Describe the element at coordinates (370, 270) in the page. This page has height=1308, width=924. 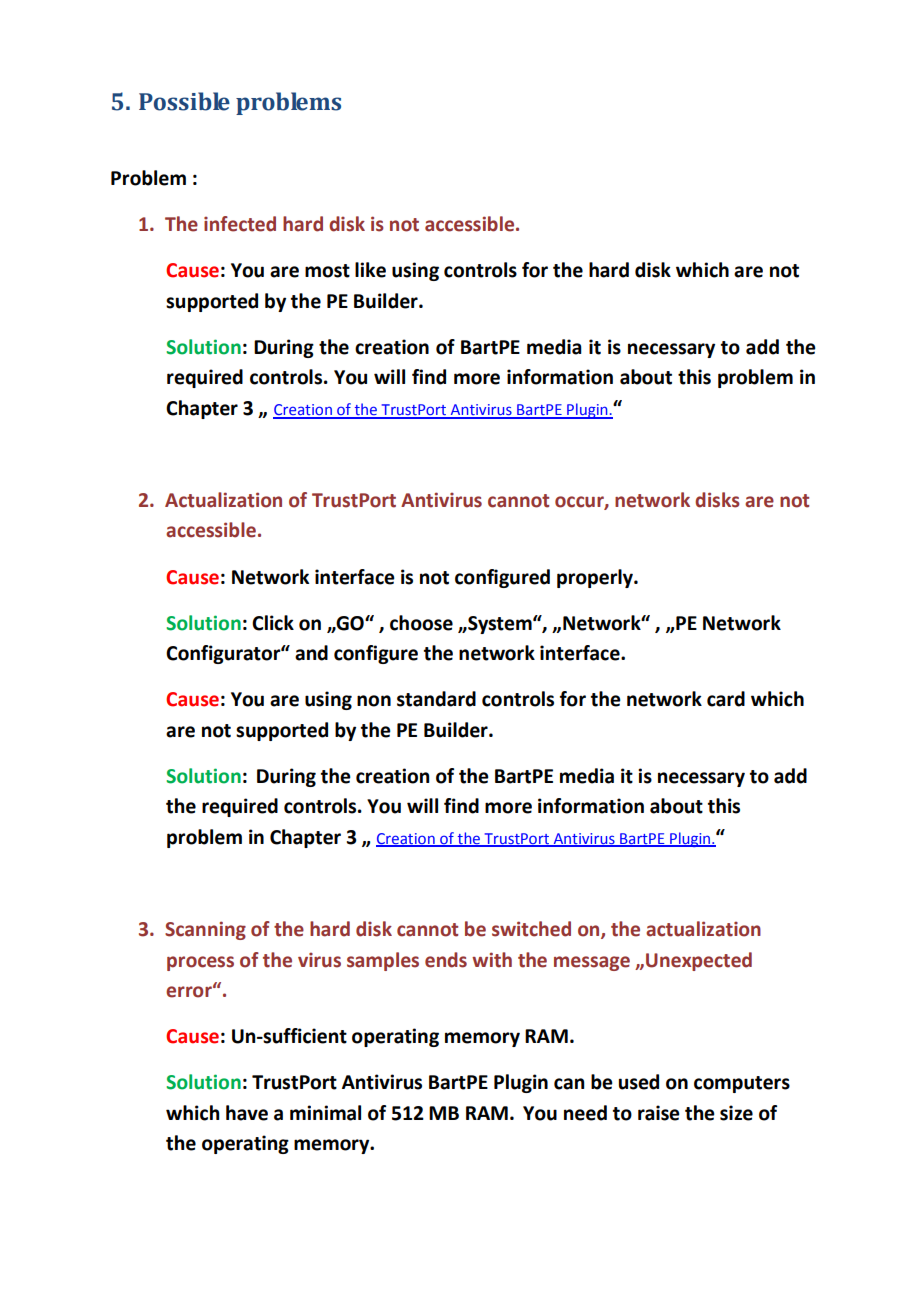
I see `like` at that location.
